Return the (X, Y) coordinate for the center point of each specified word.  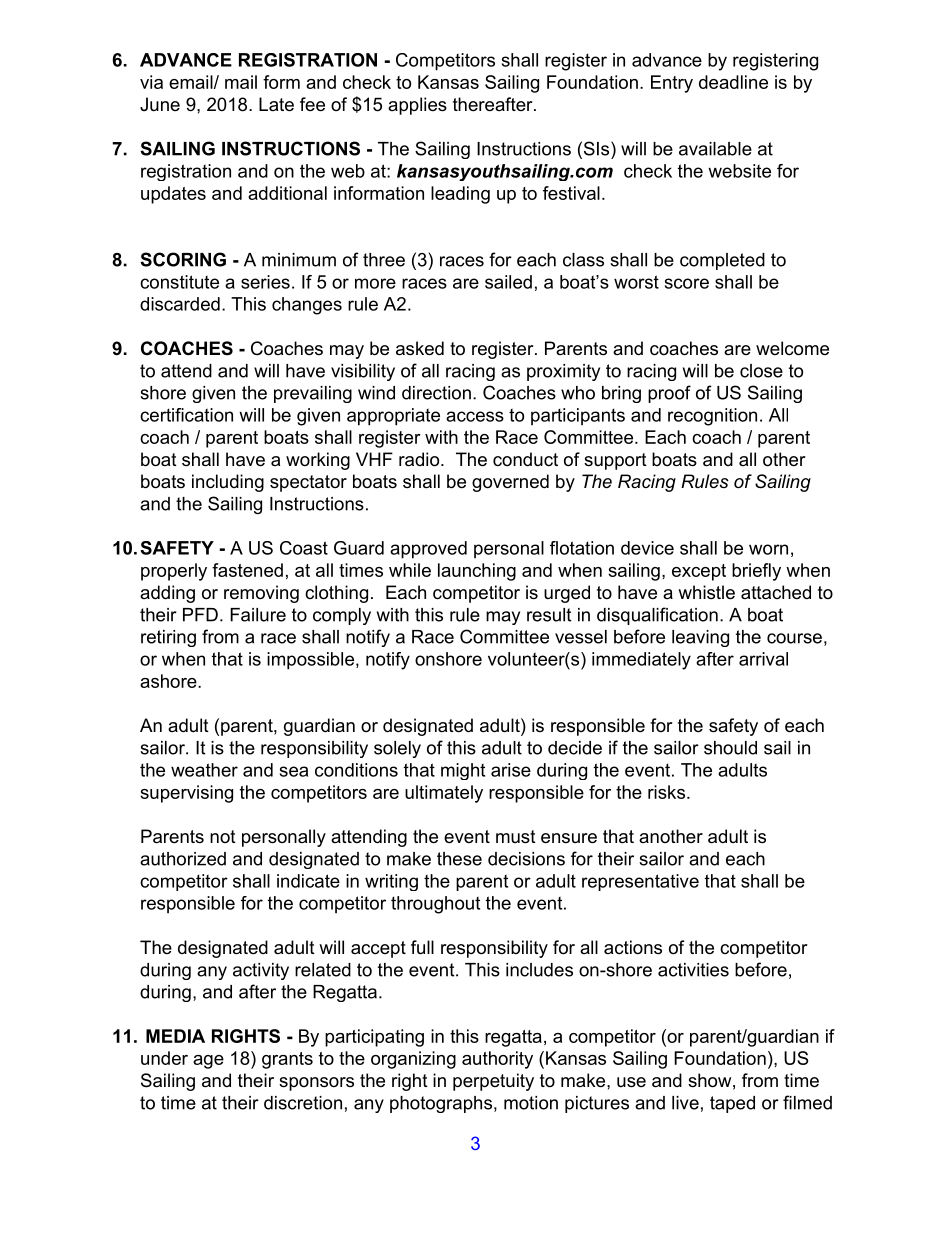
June (160, 104)
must (516, 837)
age (208, 1062)
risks (666, 792)
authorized (183, 859)
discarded (180, 304)
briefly (756, 572)
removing (261, 594)
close (761, 371)
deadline (733, 82)
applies (417, 106)
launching (477, 572)
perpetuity (493, 1082)
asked (420, 348)
